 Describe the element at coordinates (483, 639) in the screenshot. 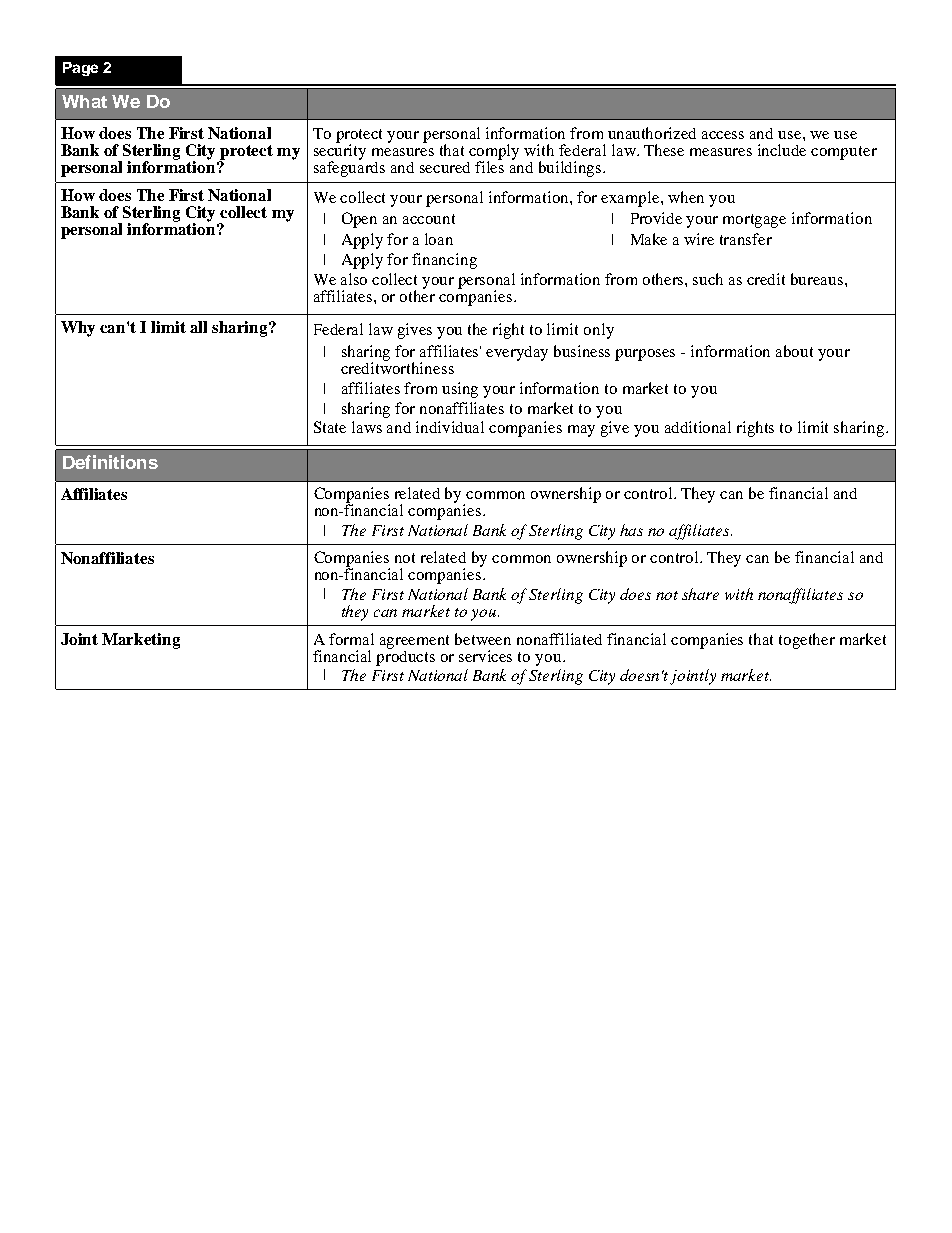

I see `between` at that location.
